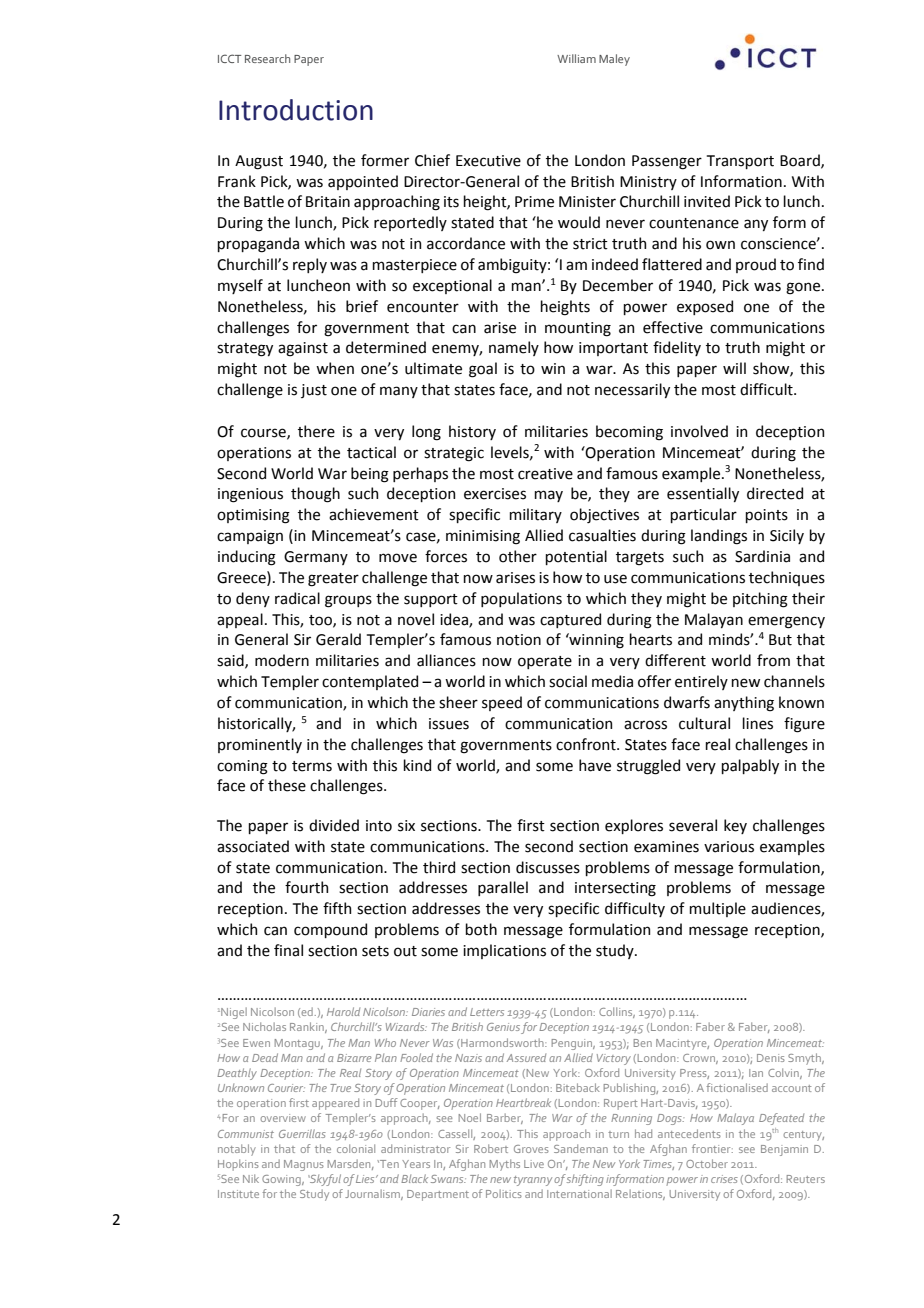 The image size is (924, 1308). What do you see at coordinates (304, 1165) in the screenshot?
I see `Magnus` at bounding box center [304, 1165].
